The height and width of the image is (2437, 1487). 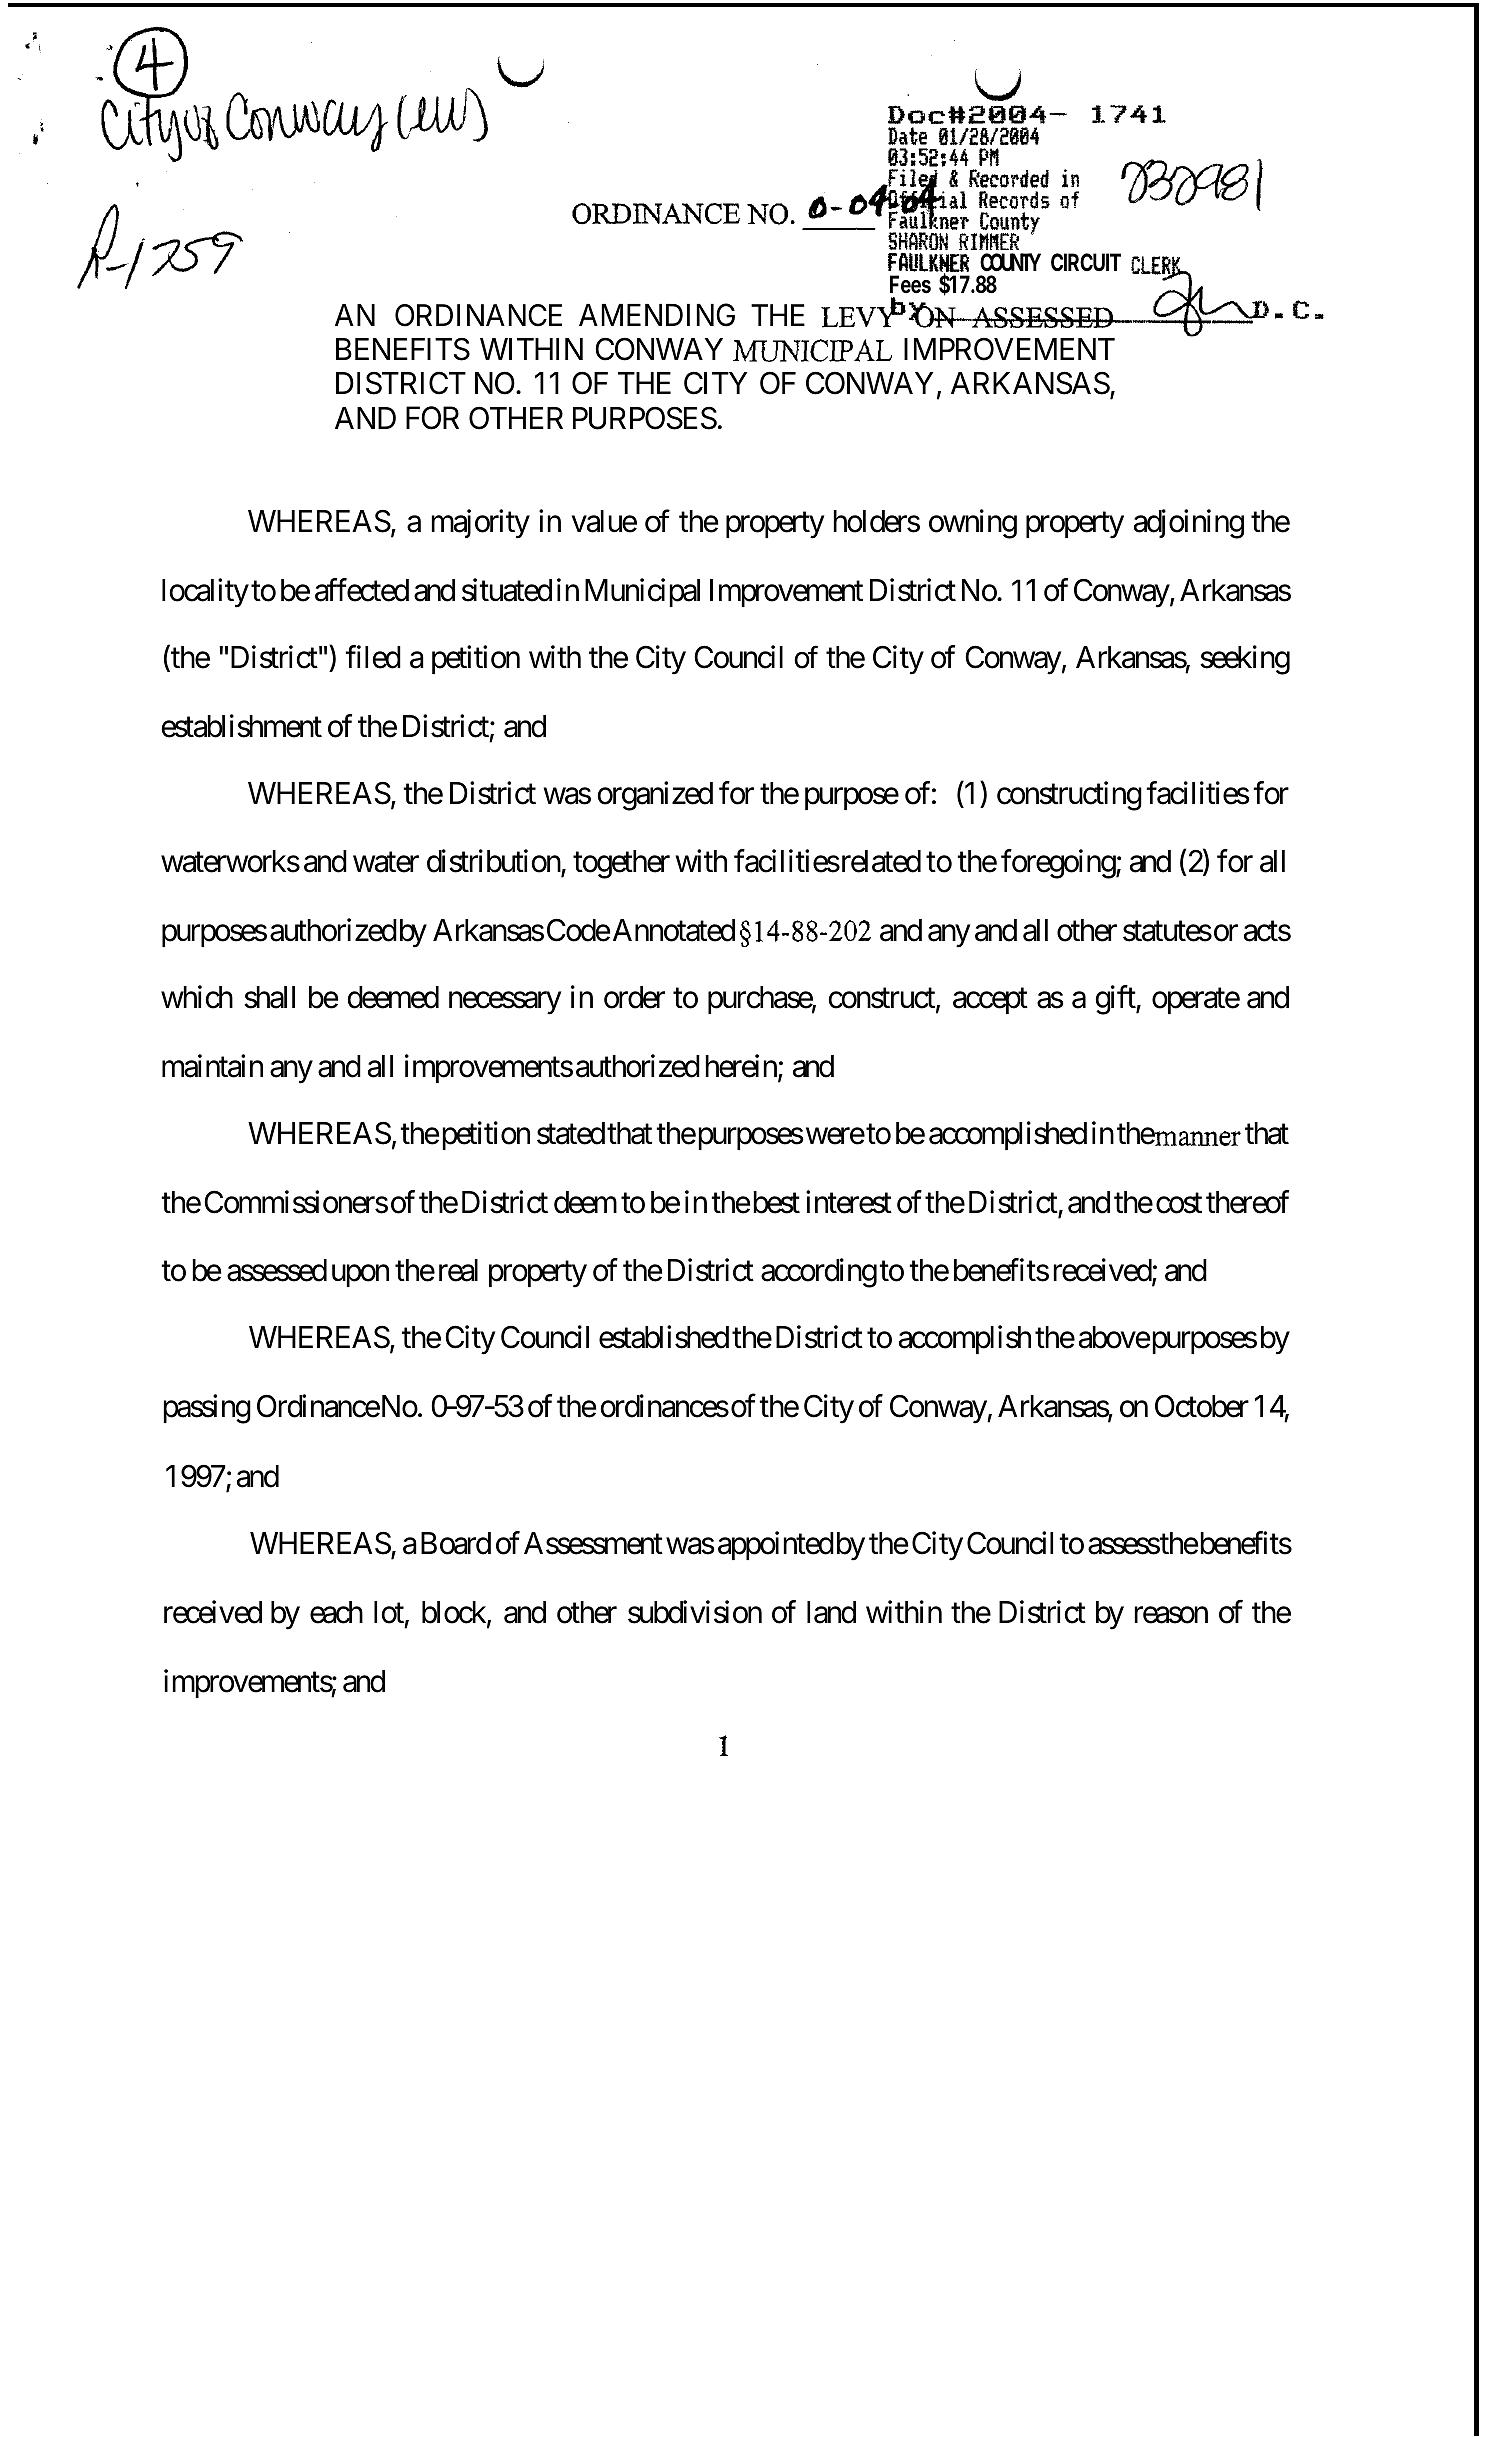 What do you see at coordinates (674, 930) in the image?
I see `Annotated` at bounding box center [674, 930].
